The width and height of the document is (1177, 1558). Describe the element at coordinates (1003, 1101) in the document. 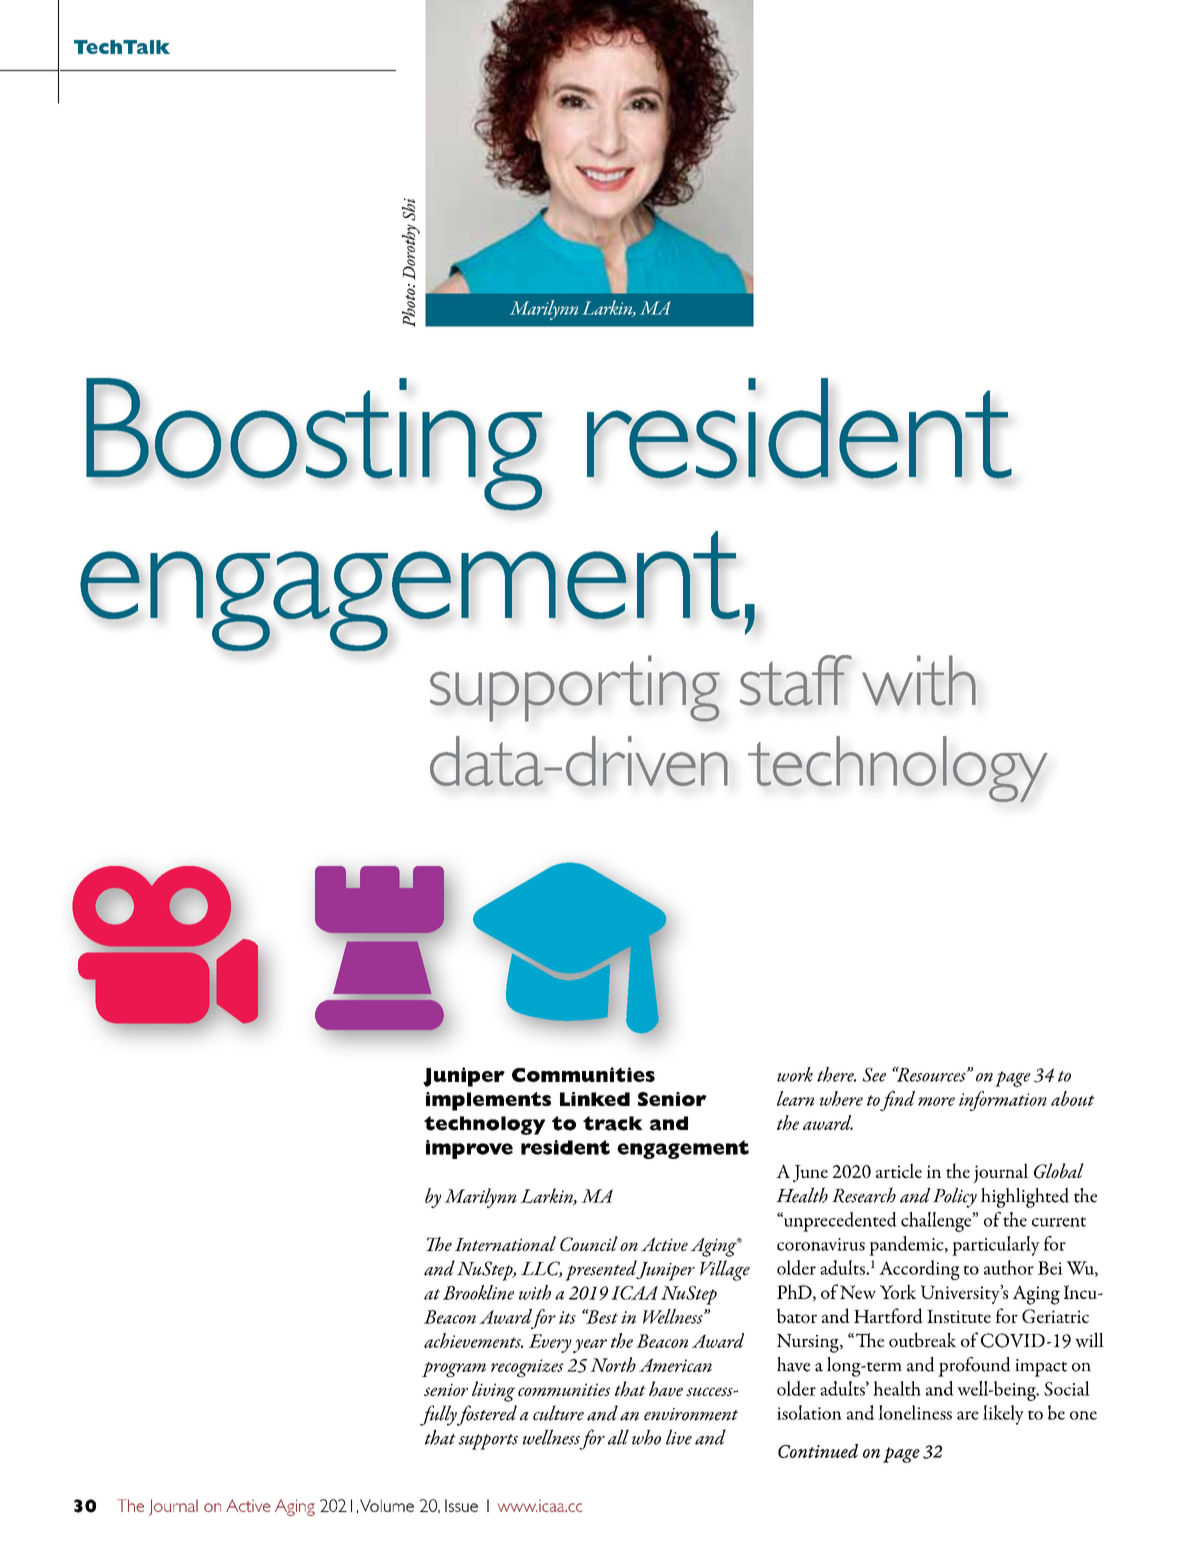

I see `information` at that location.
